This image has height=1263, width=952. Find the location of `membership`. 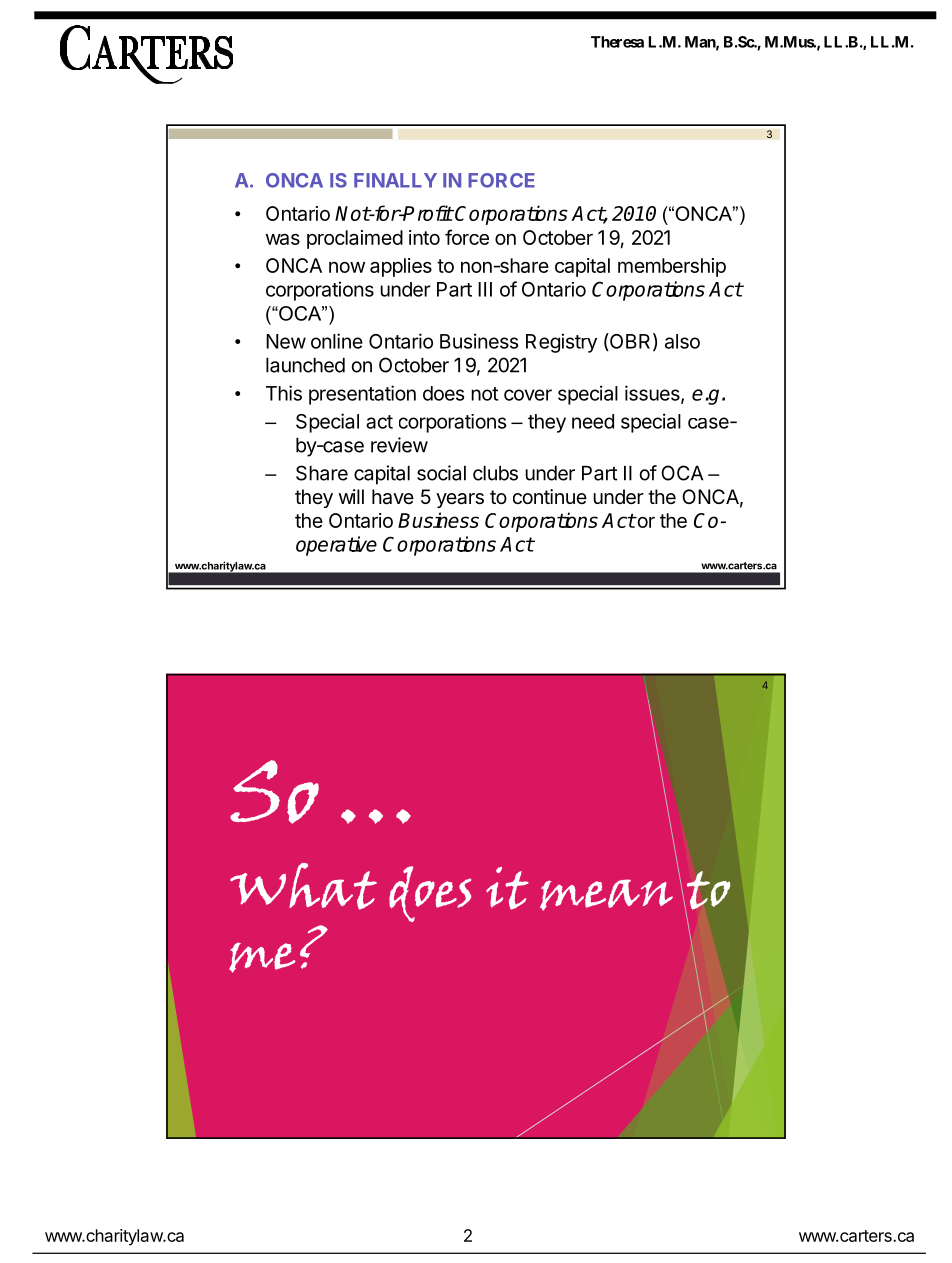

membership is located at coordinates (672, 267).
